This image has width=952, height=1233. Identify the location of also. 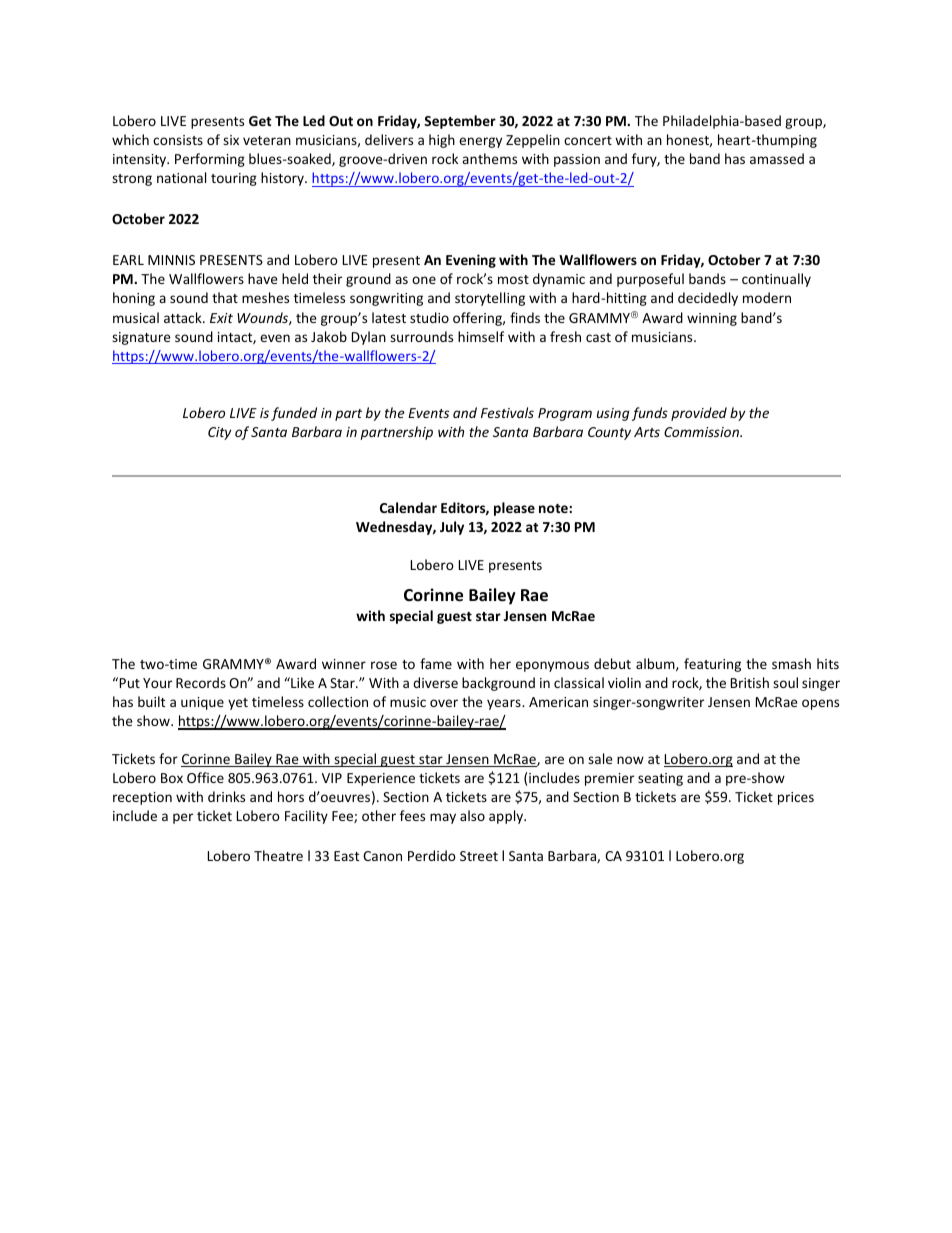
(472, 815).
